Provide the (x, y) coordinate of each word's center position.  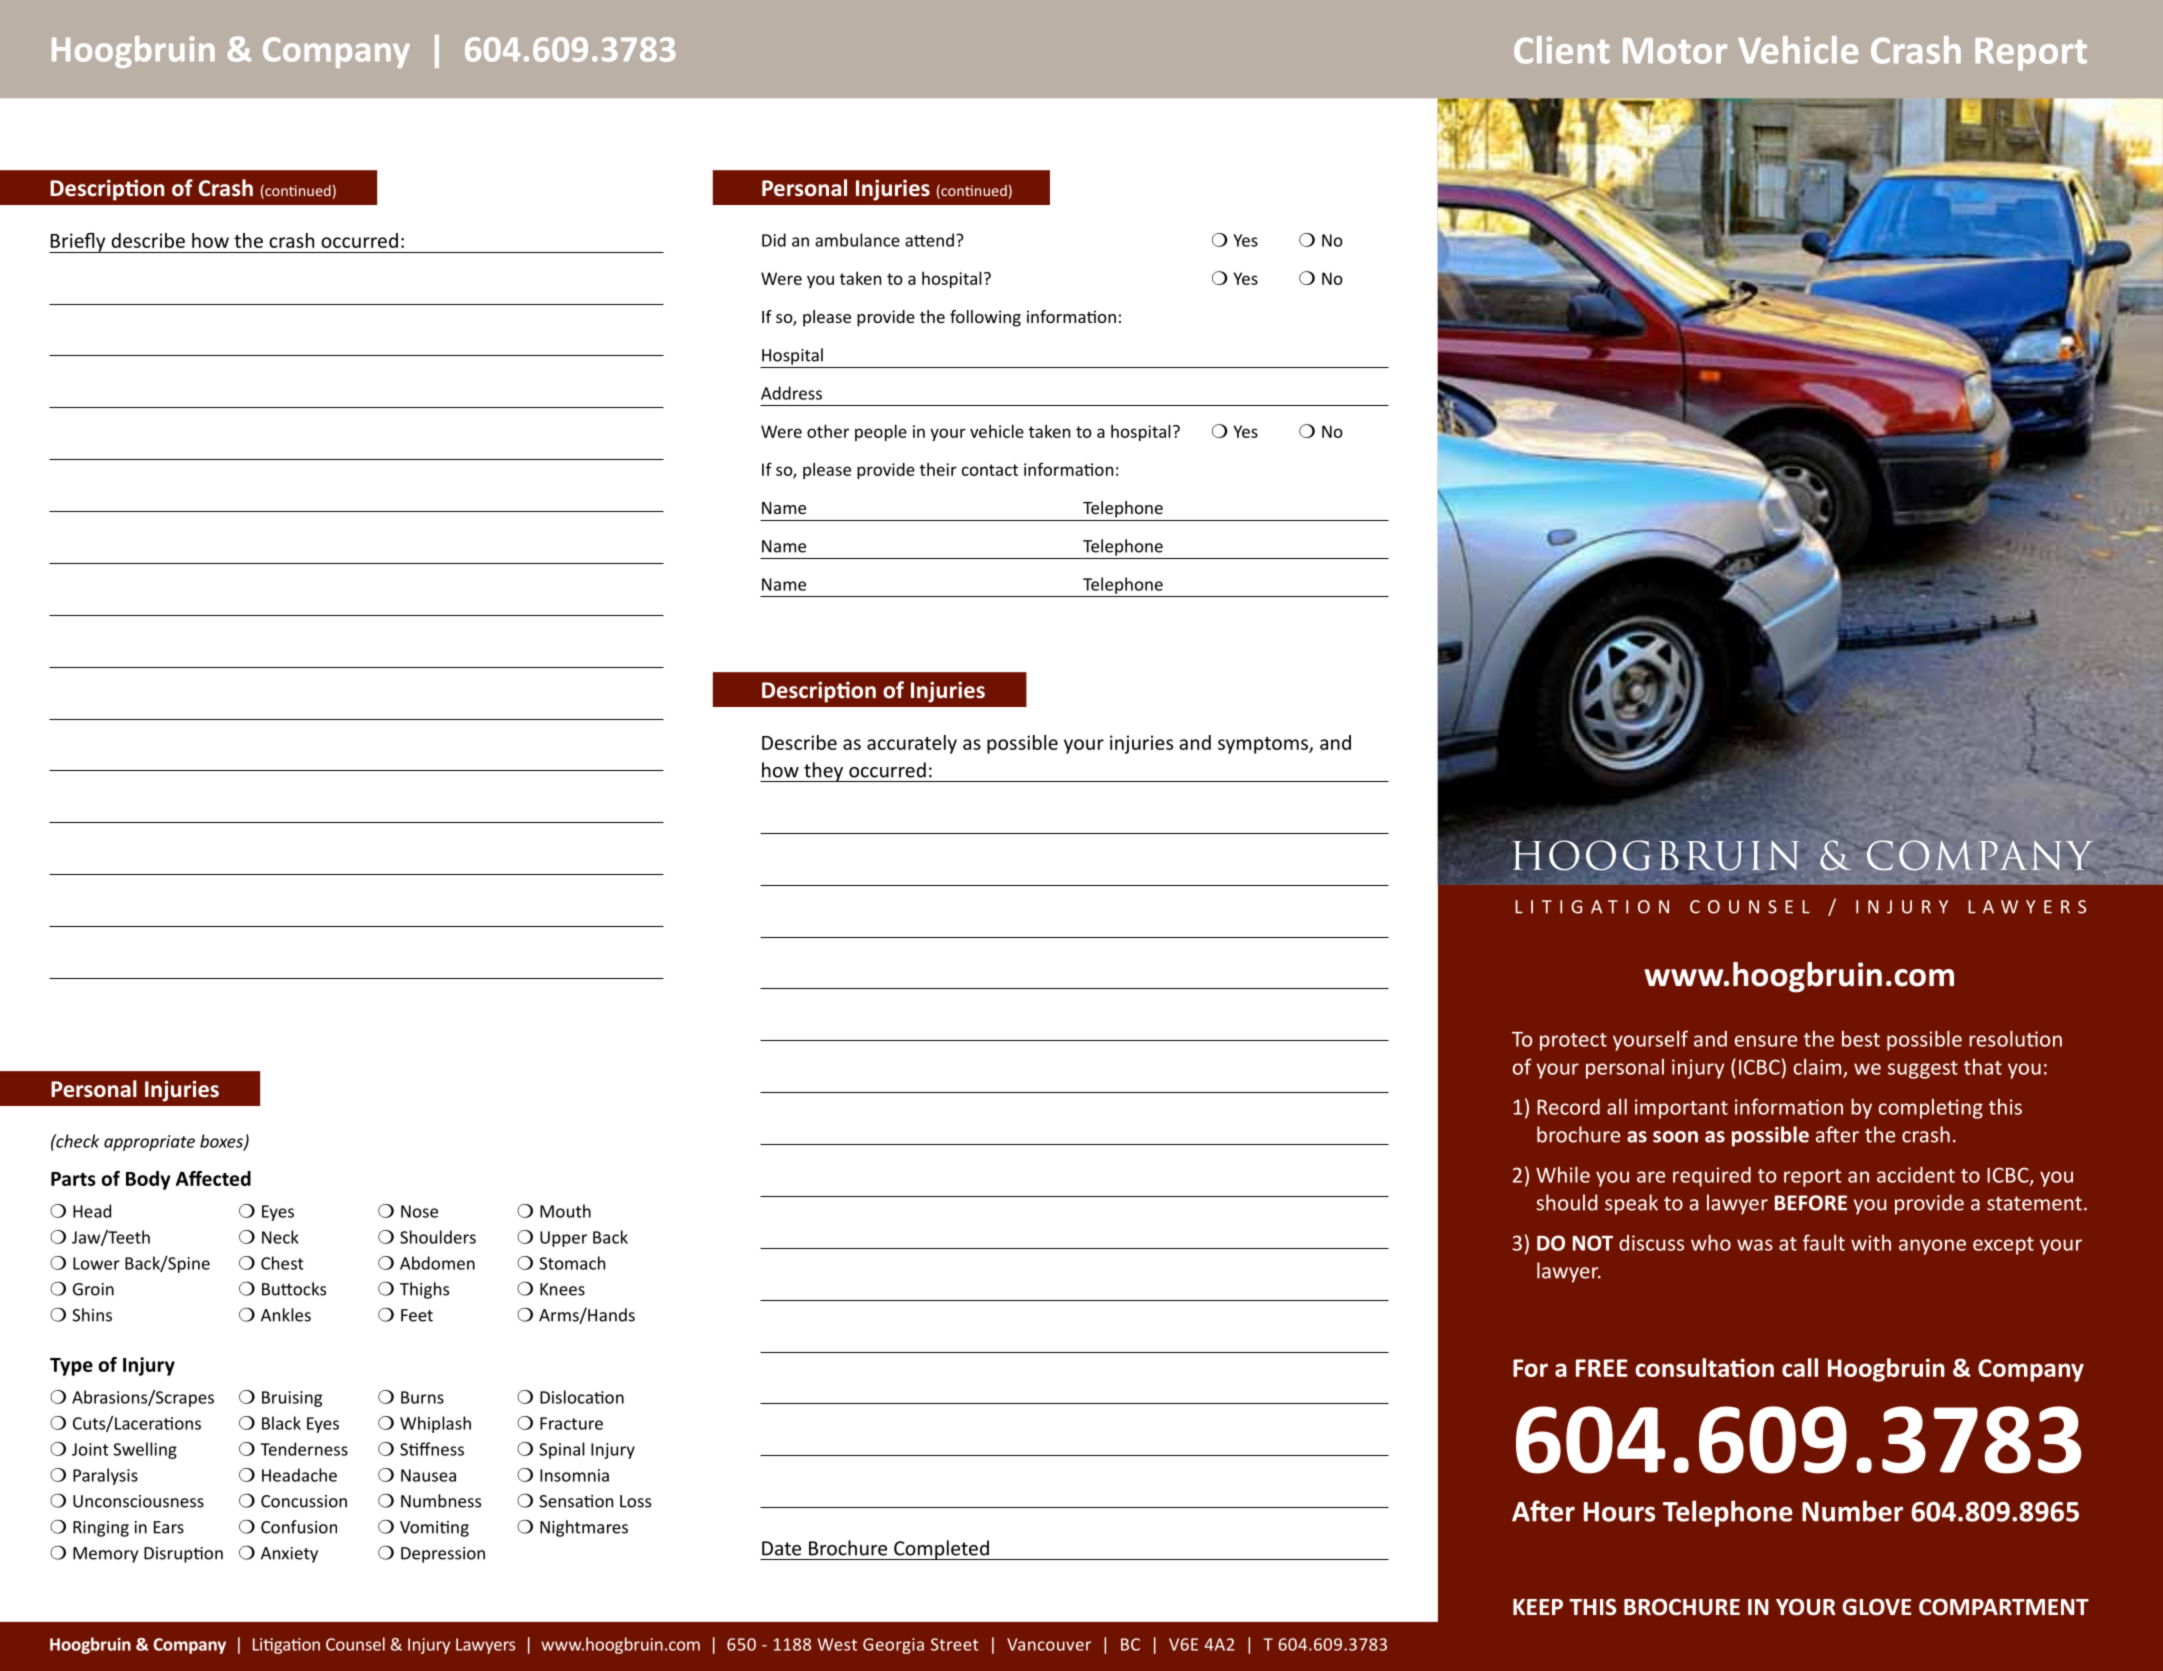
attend (929, 240)
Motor (1675, 51)
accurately (912, 744)
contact (990, 470)
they (824, 772)
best (1861, 1039)
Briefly (78, 243)
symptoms (1264, 745)
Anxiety (289, 1555)
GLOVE (1877, 1607)
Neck (280, 1237)
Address (791, 393)
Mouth (565, 1211)
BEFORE (1811, 1203)
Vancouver (1049, 1644)
